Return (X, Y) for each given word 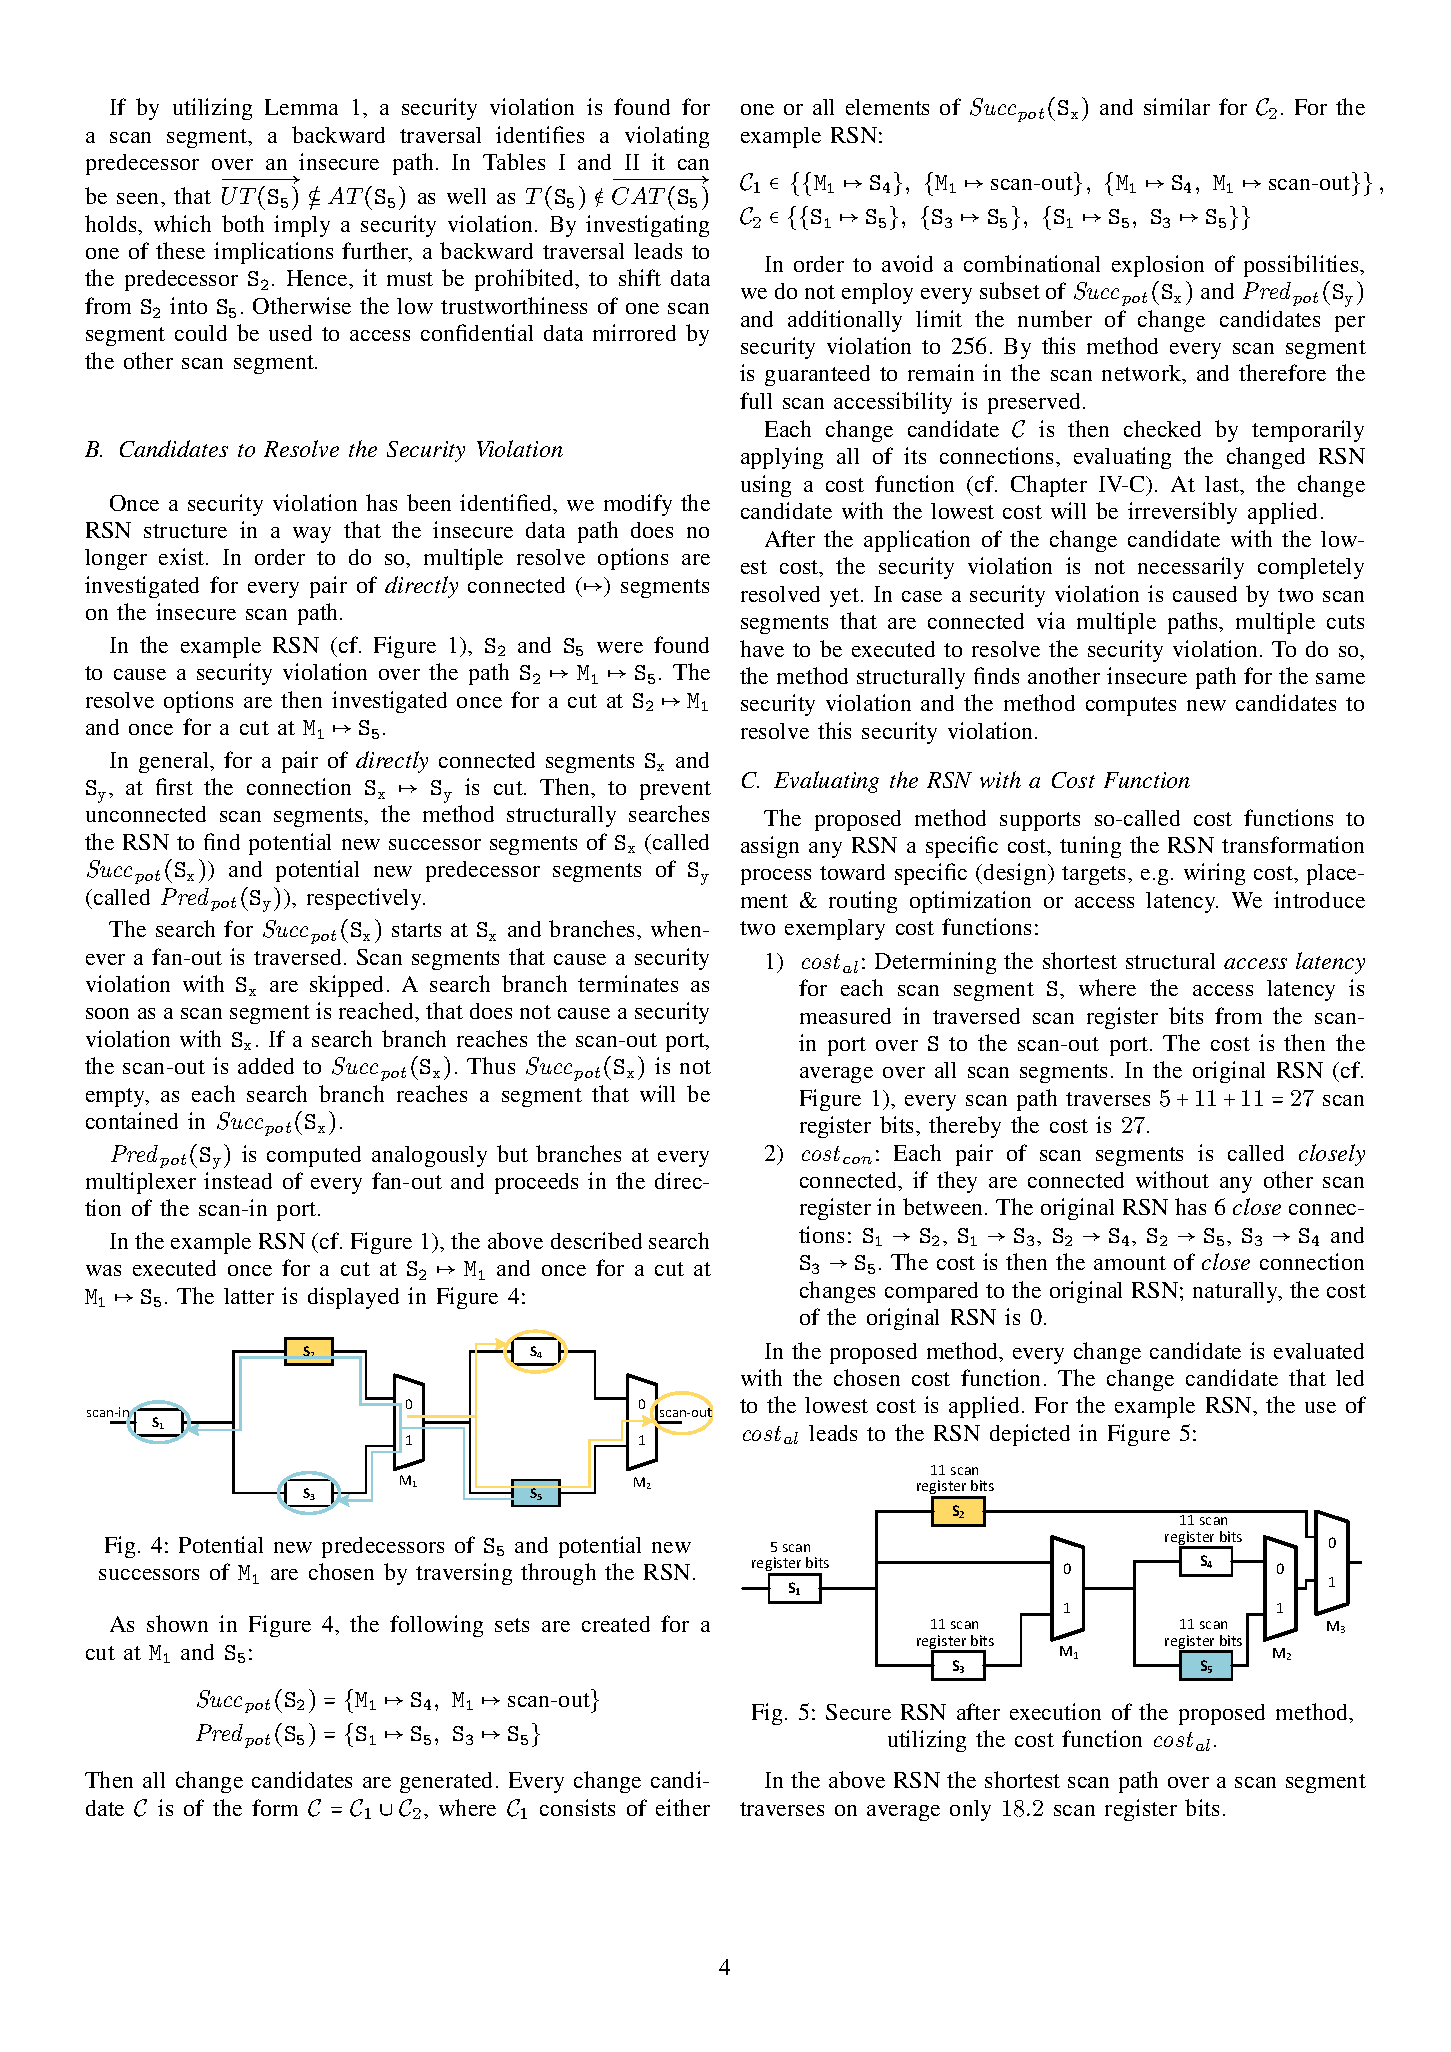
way (312, 535)
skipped (346, 986)
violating (667, 137)
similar (1177, 106)
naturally (1237, 1292)
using (766, 486)
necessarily (1191, 568)
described (596, 1240)
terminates (628, 983)
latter (249, 1296)
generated (446, 1782)
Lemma (301, 107)
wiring (1214, 874)
